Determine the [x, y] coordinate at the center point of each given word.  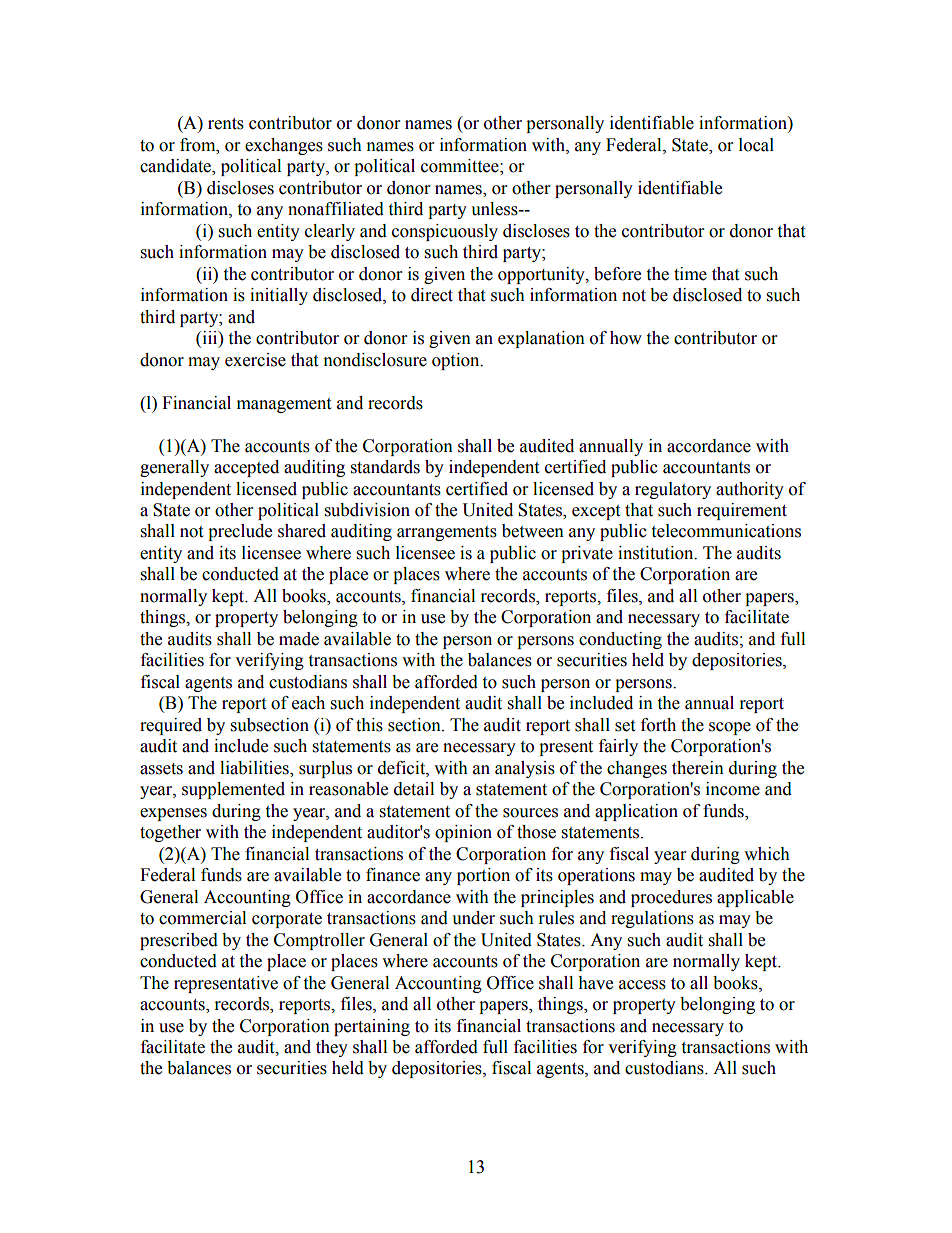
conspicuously [445, 232]
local [756, 145]
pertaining [372, 1027]
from [199, 145]
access [642, 985]
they [332, 1048]
